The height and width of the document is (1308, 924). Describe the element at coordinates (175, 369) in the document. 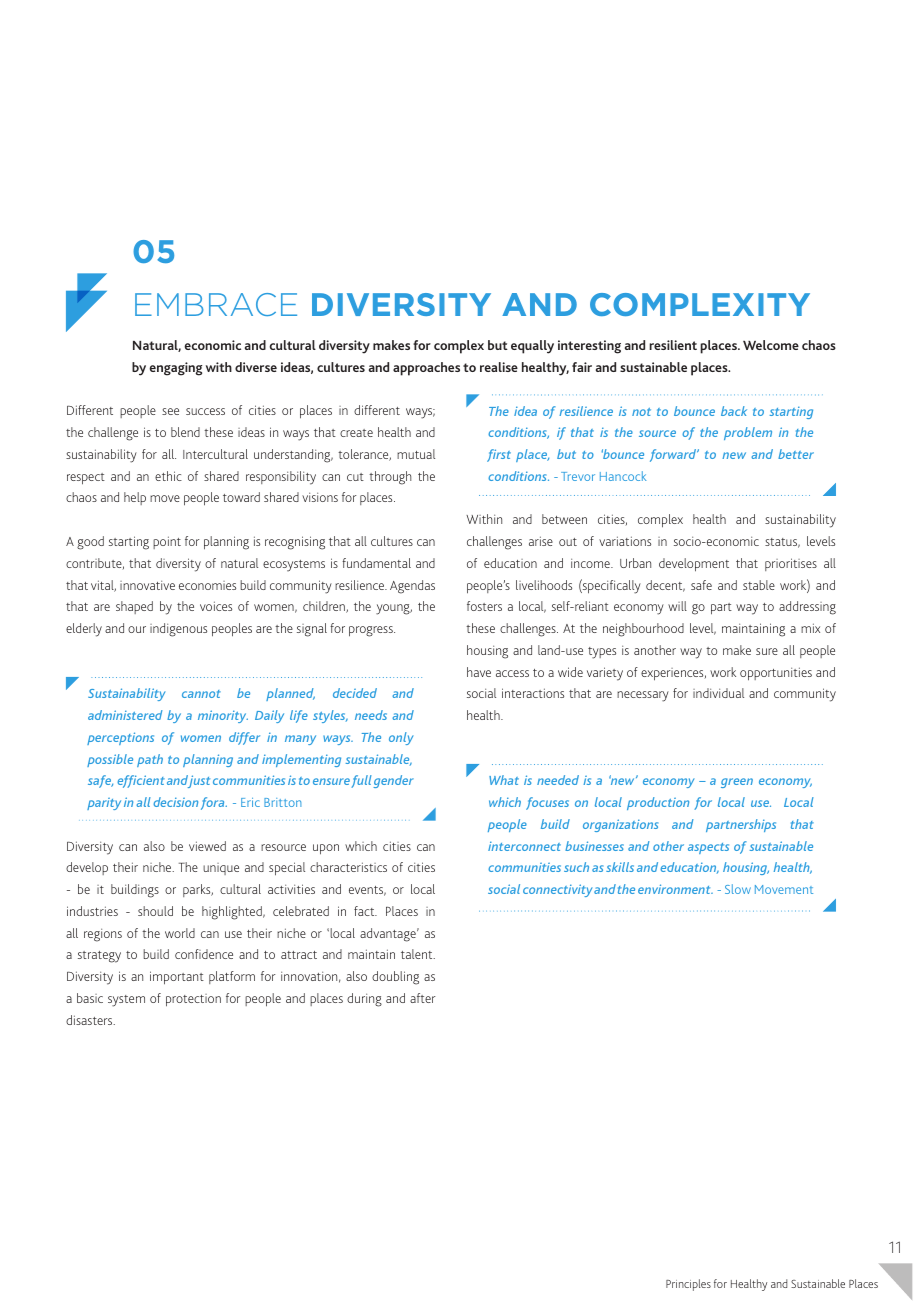

I see `engaging` at that location.
